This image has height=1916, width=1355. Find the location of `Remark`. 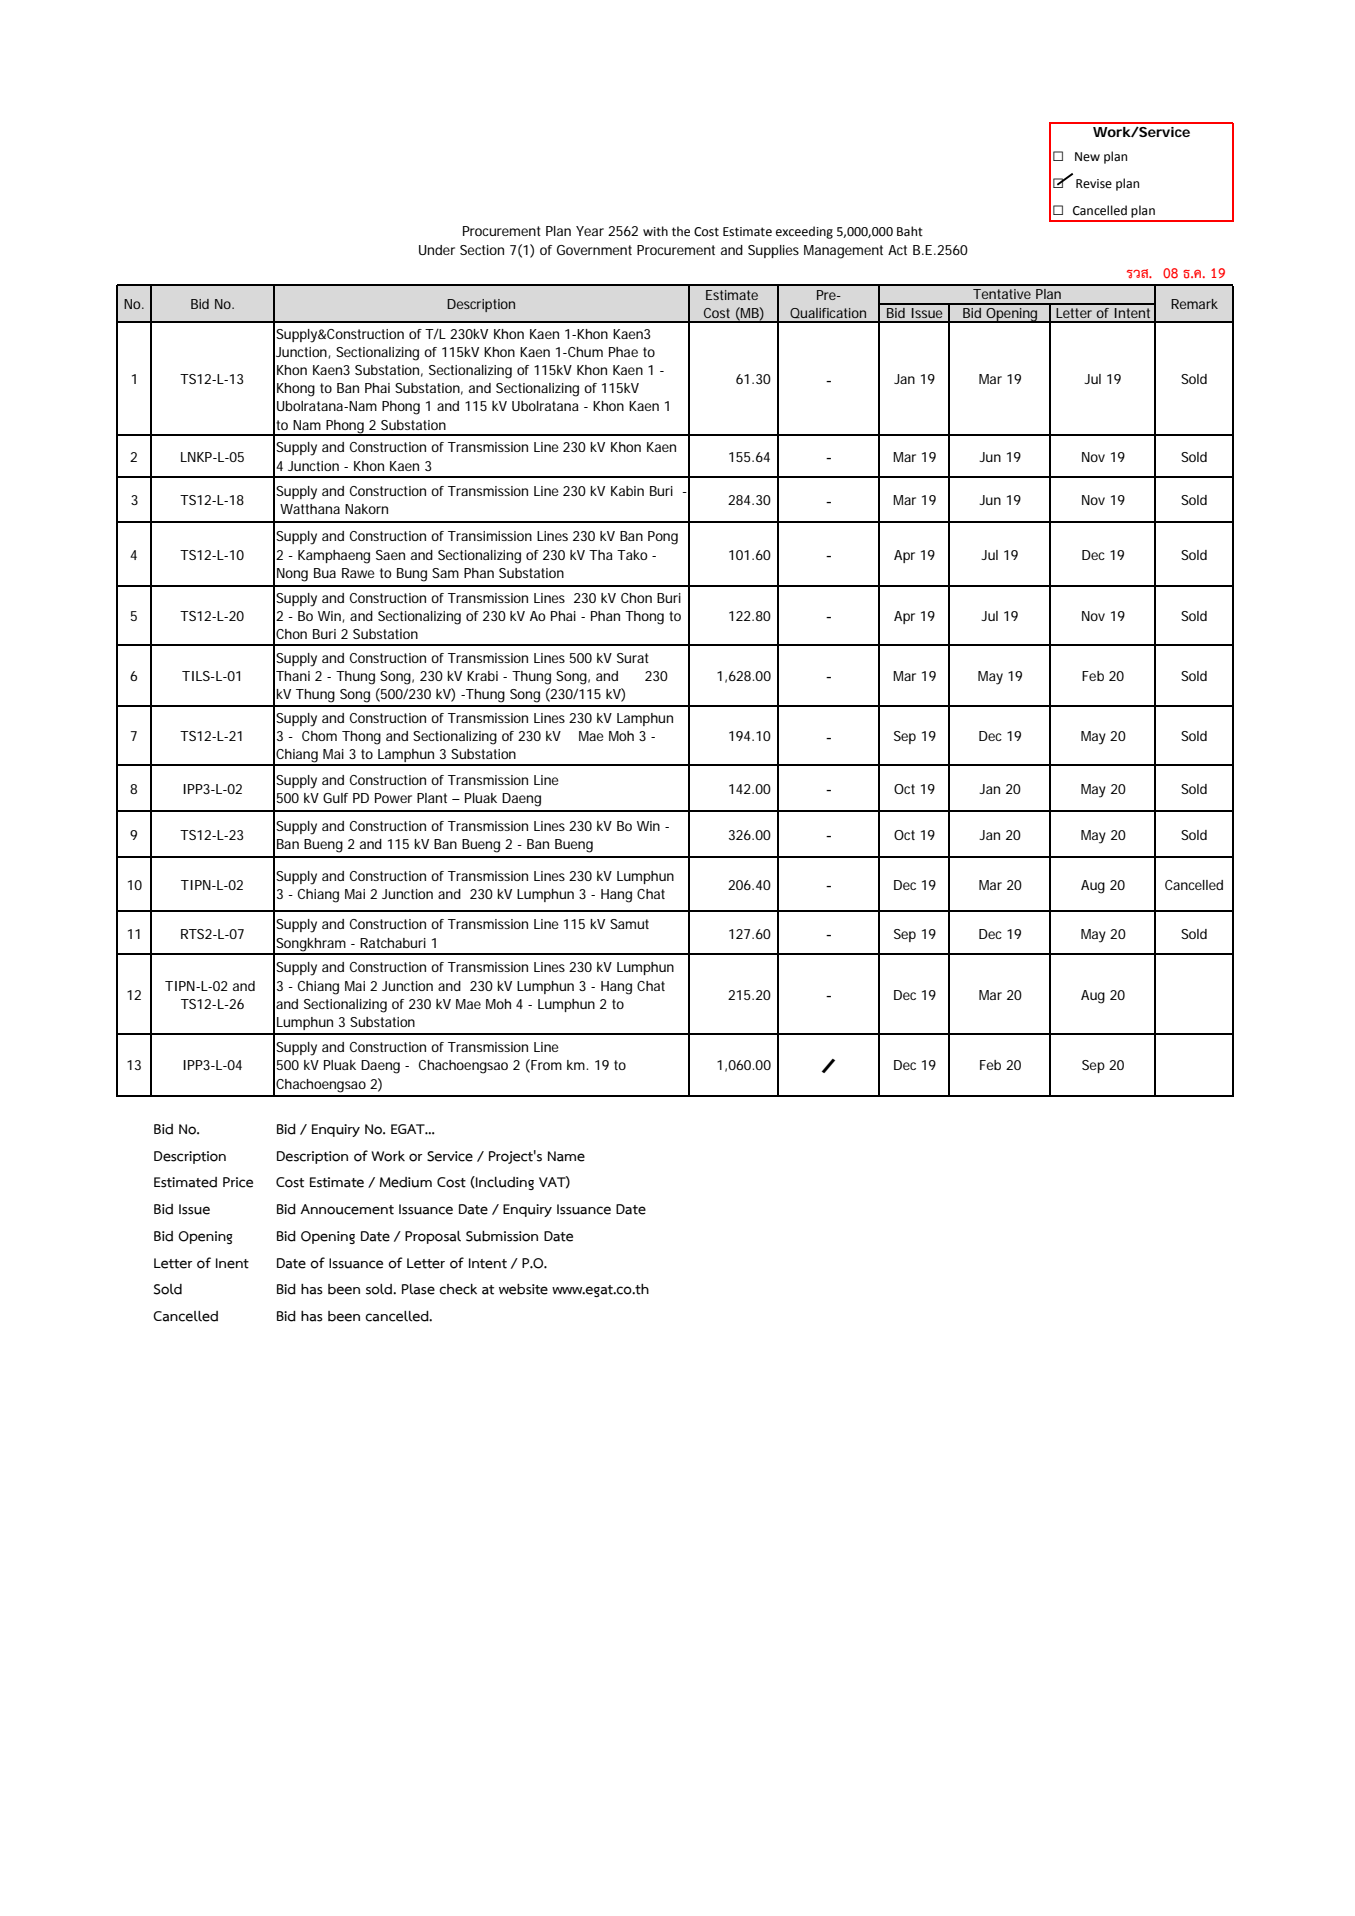

Remark is located at coordinates (1194, 304).
